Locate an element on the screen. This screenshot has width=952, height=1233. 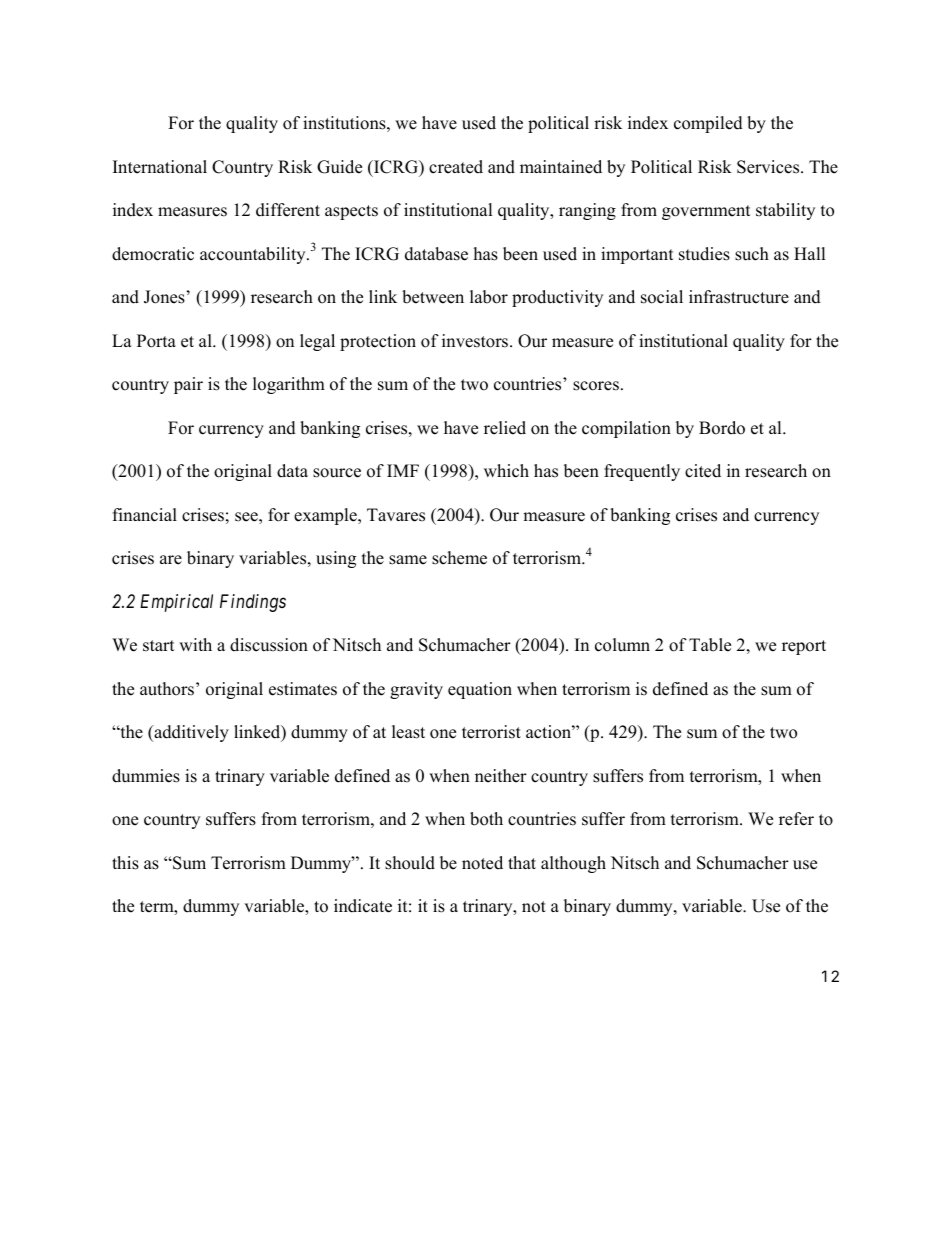
scheme is located at coordinates (459, 558).
